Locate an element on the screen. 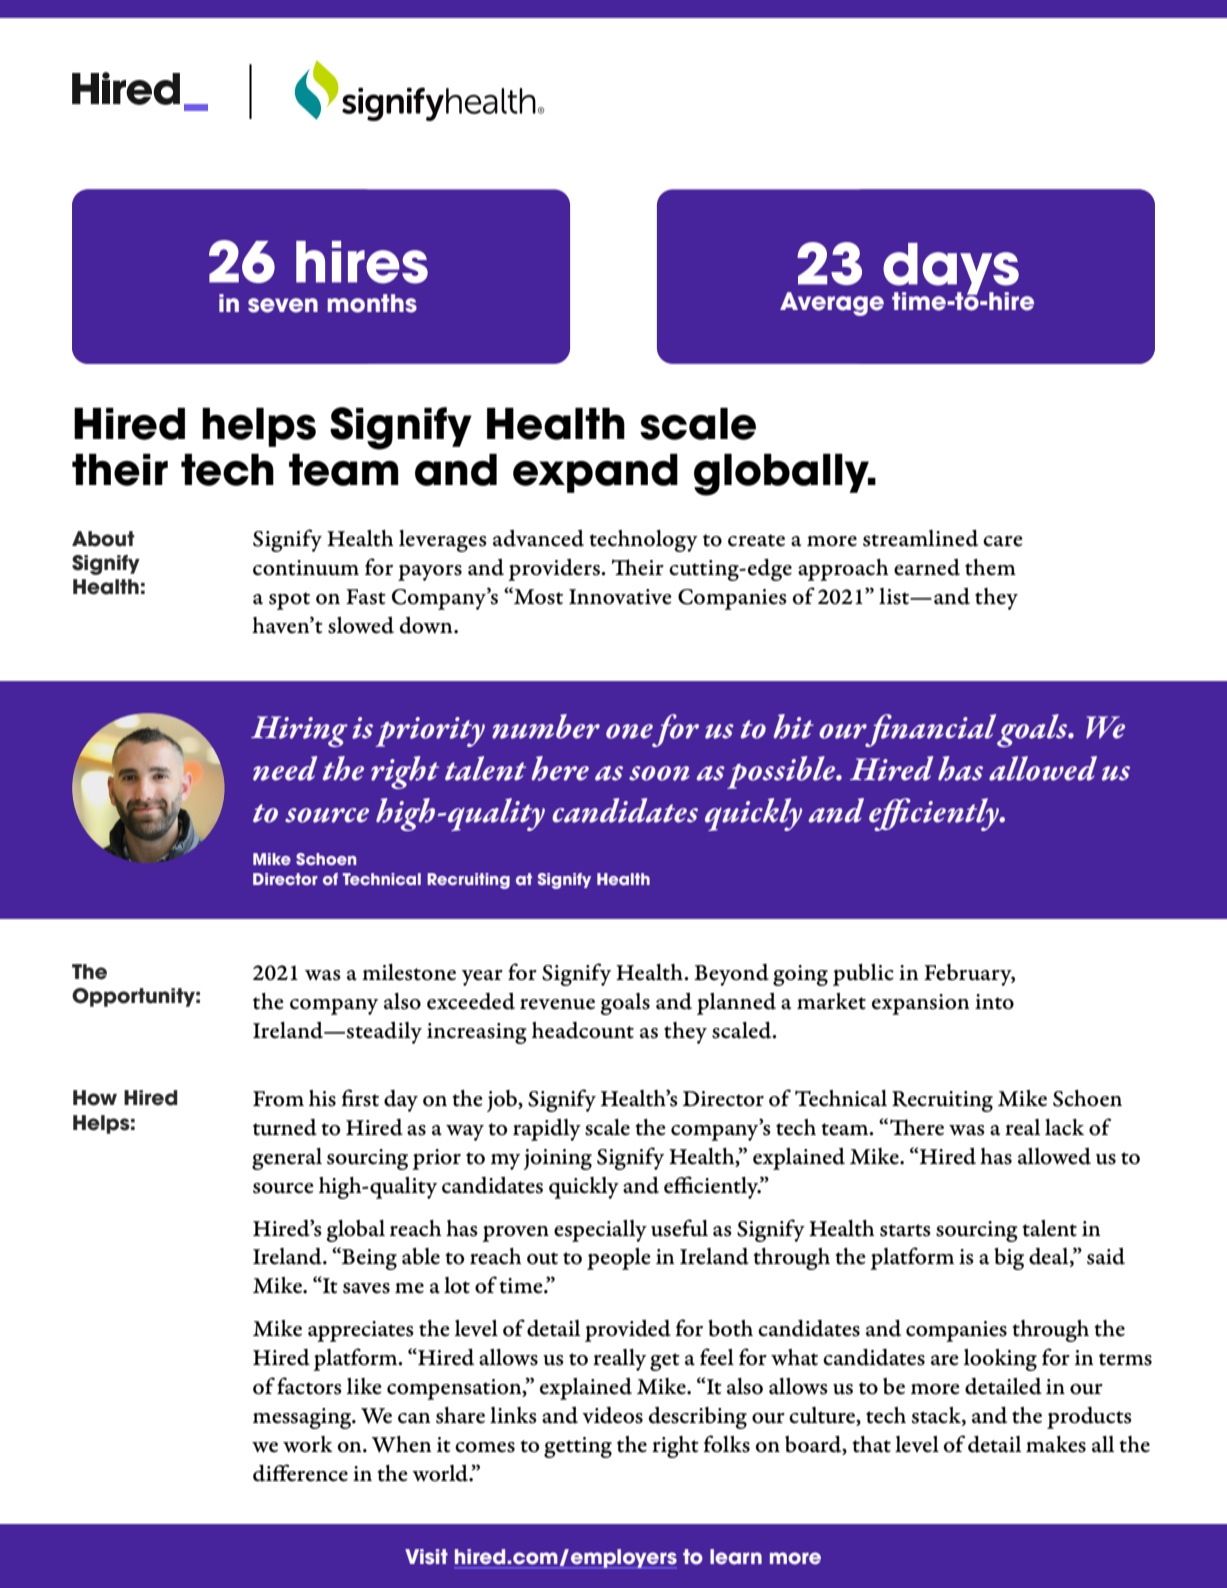 This screenshot has width=1227, height=1588. revenue is located at coordinates (557, 1004).
